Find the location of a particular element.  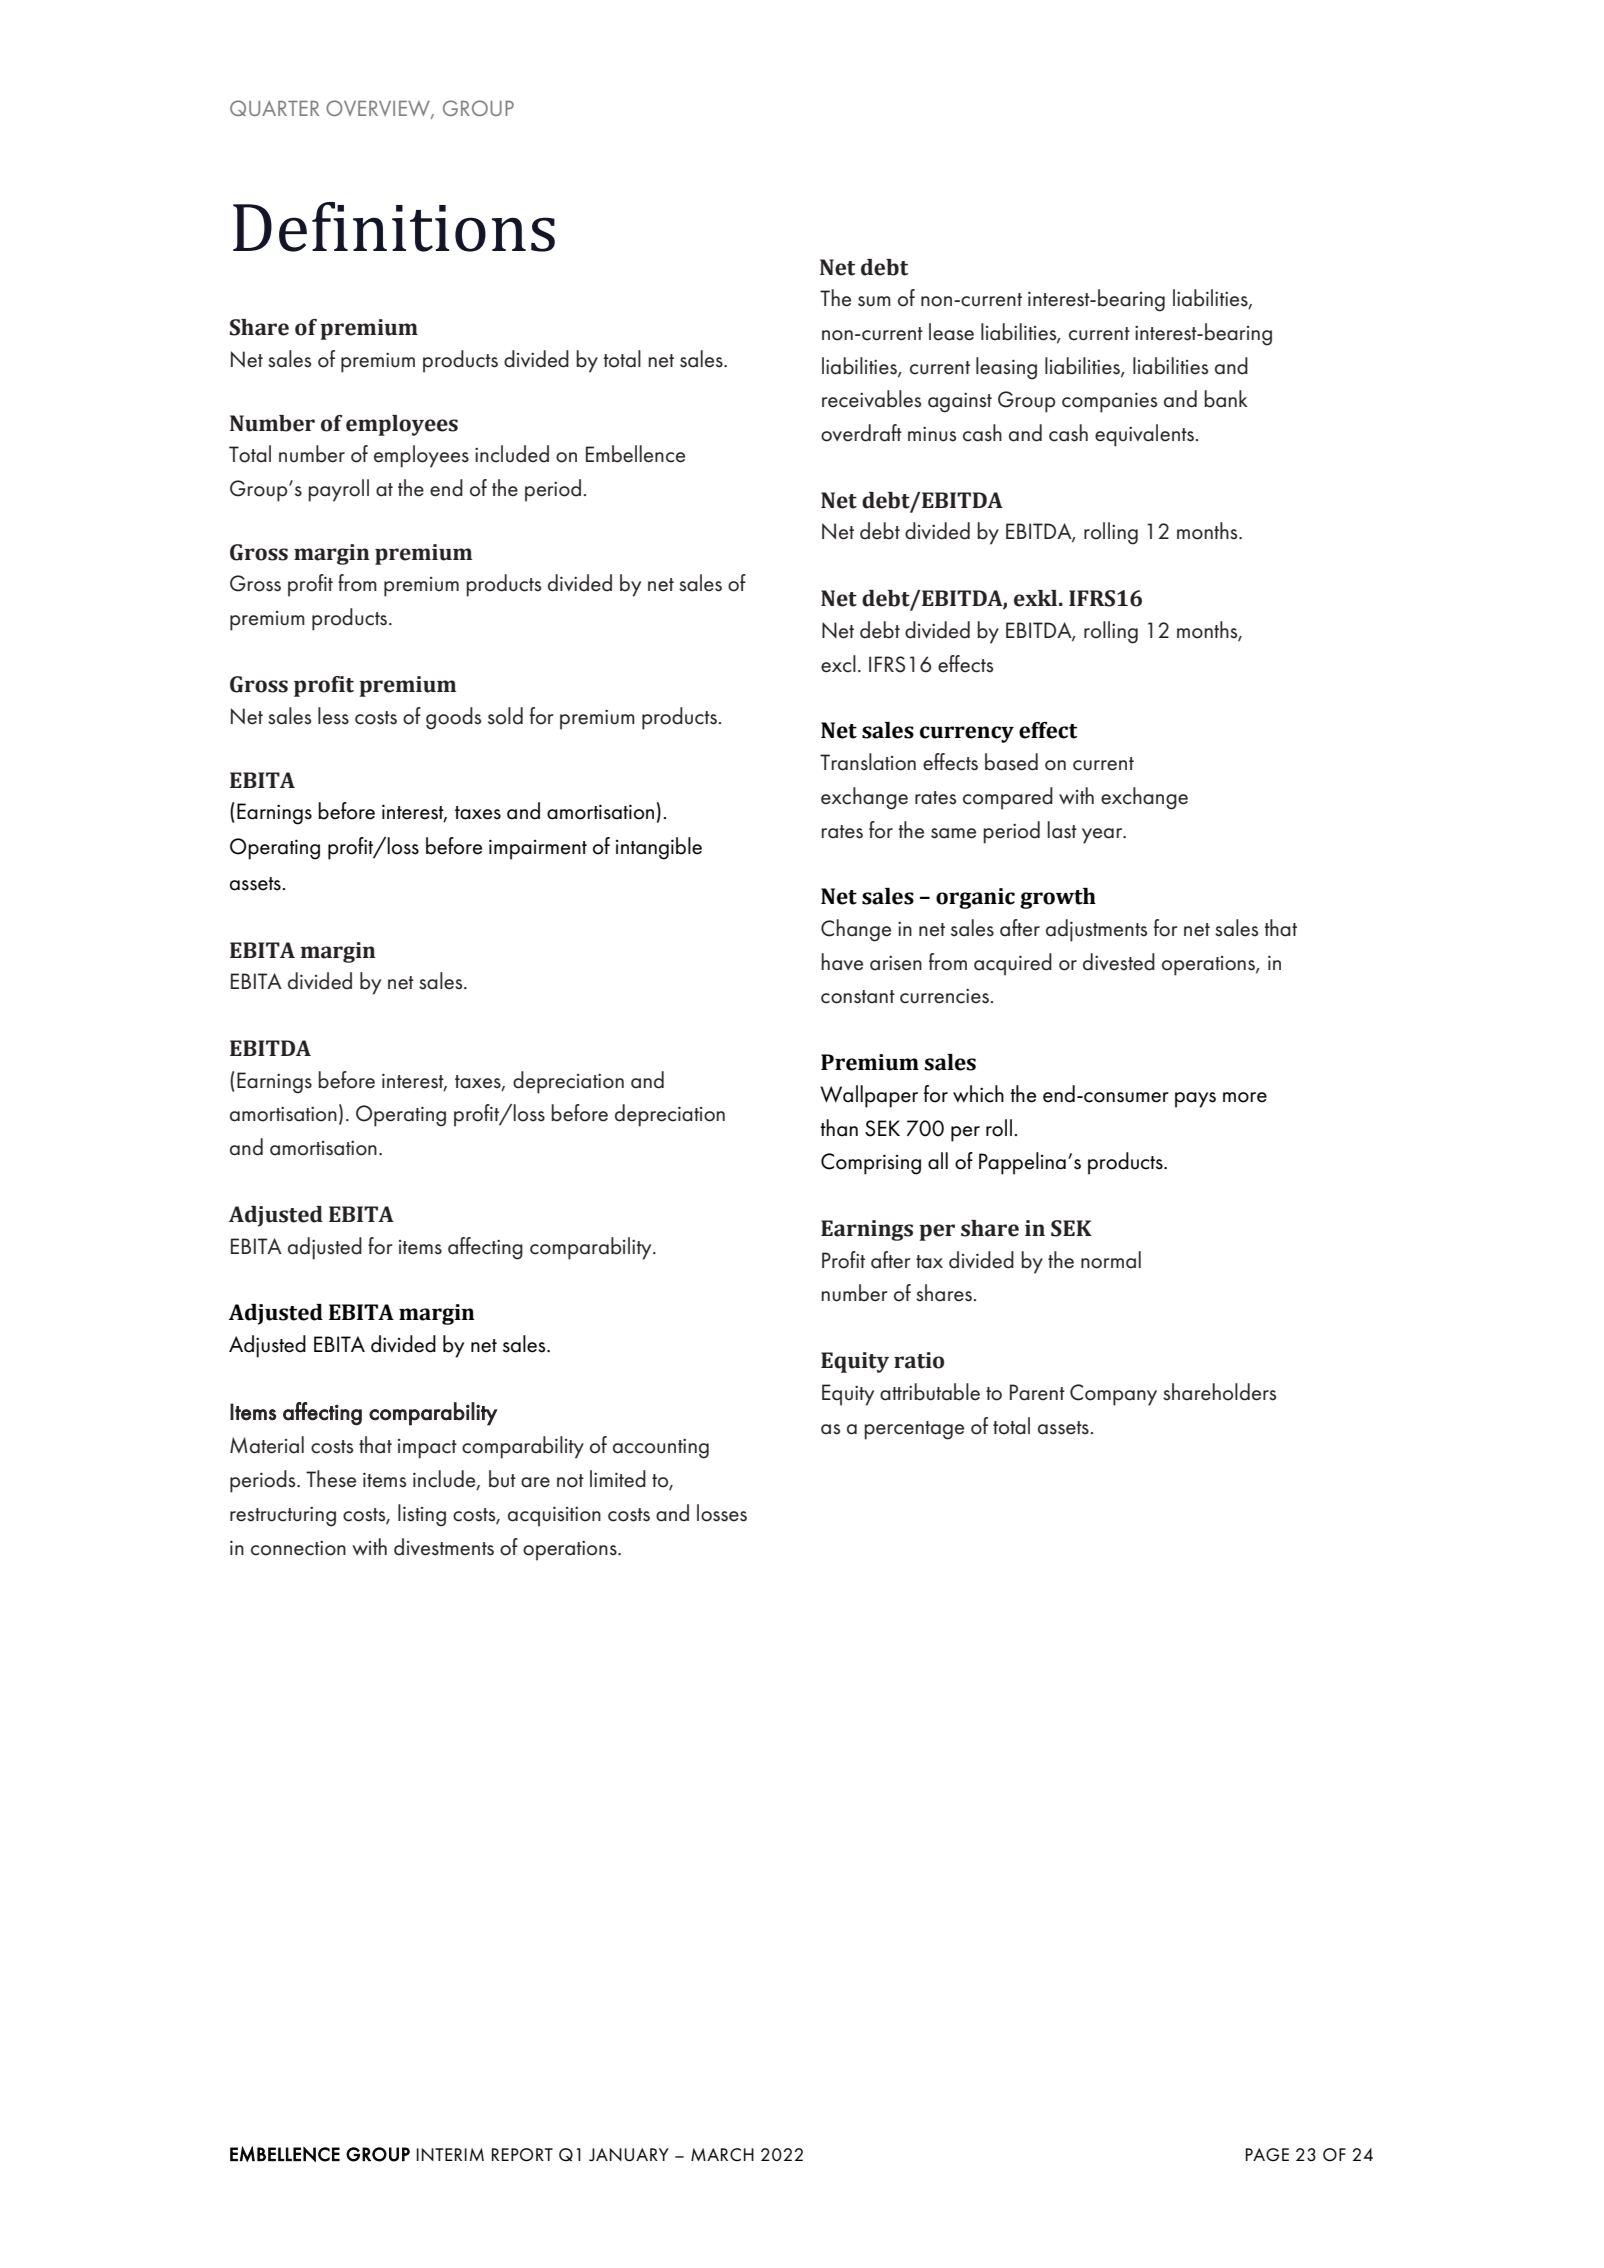

MARCH is located at coordinates (722, 2155).
